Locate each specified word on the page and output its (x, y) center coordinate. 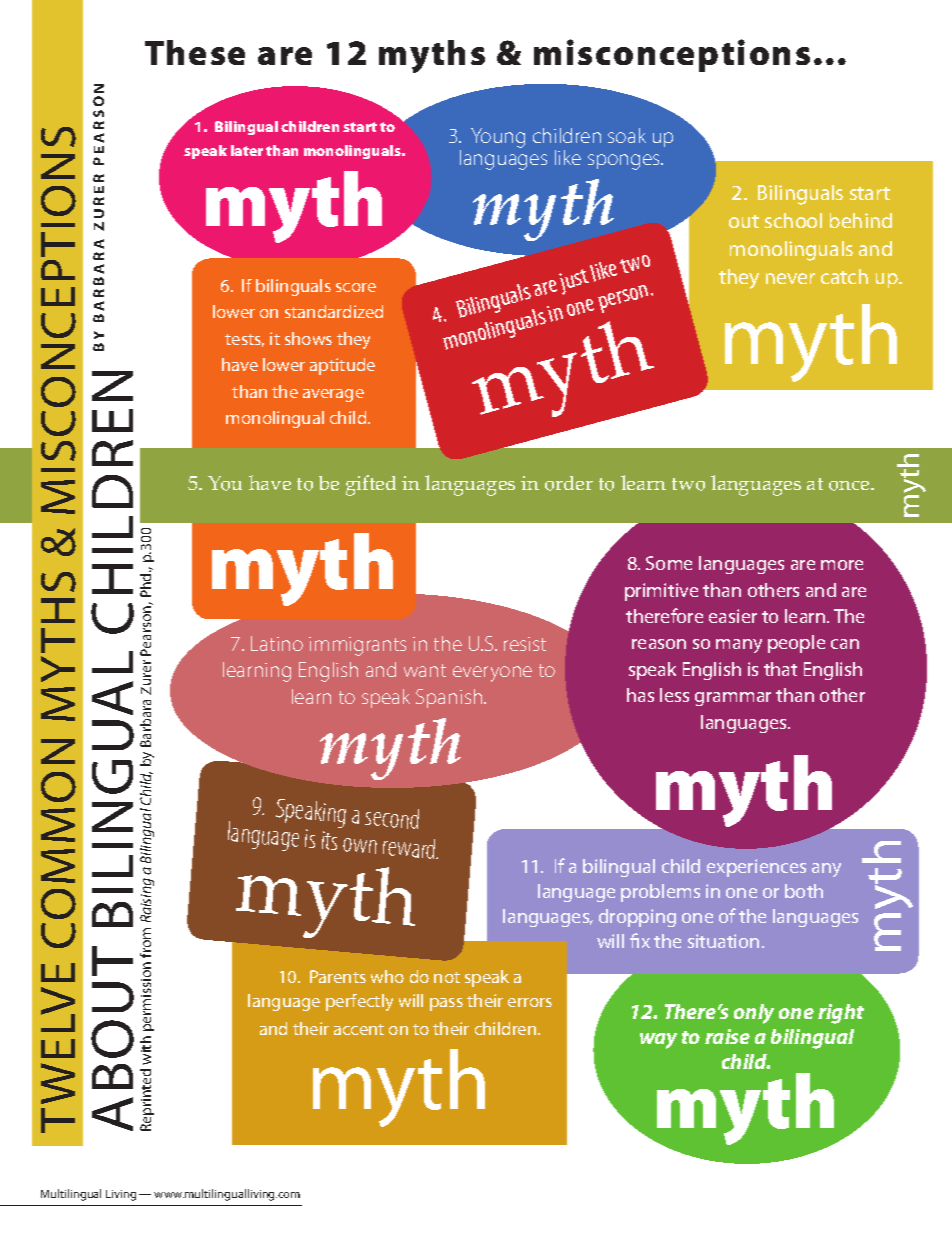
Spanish (450, 698)
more (842, 565)
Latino (277, 643)
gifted (371, 485)
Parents (338, 976)
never (790, 278)
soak (627, 135)
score (356, 287)
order (569, 483)
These (195, 52)
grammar (733, 699)
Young (498, 138)
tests (244, 340)
